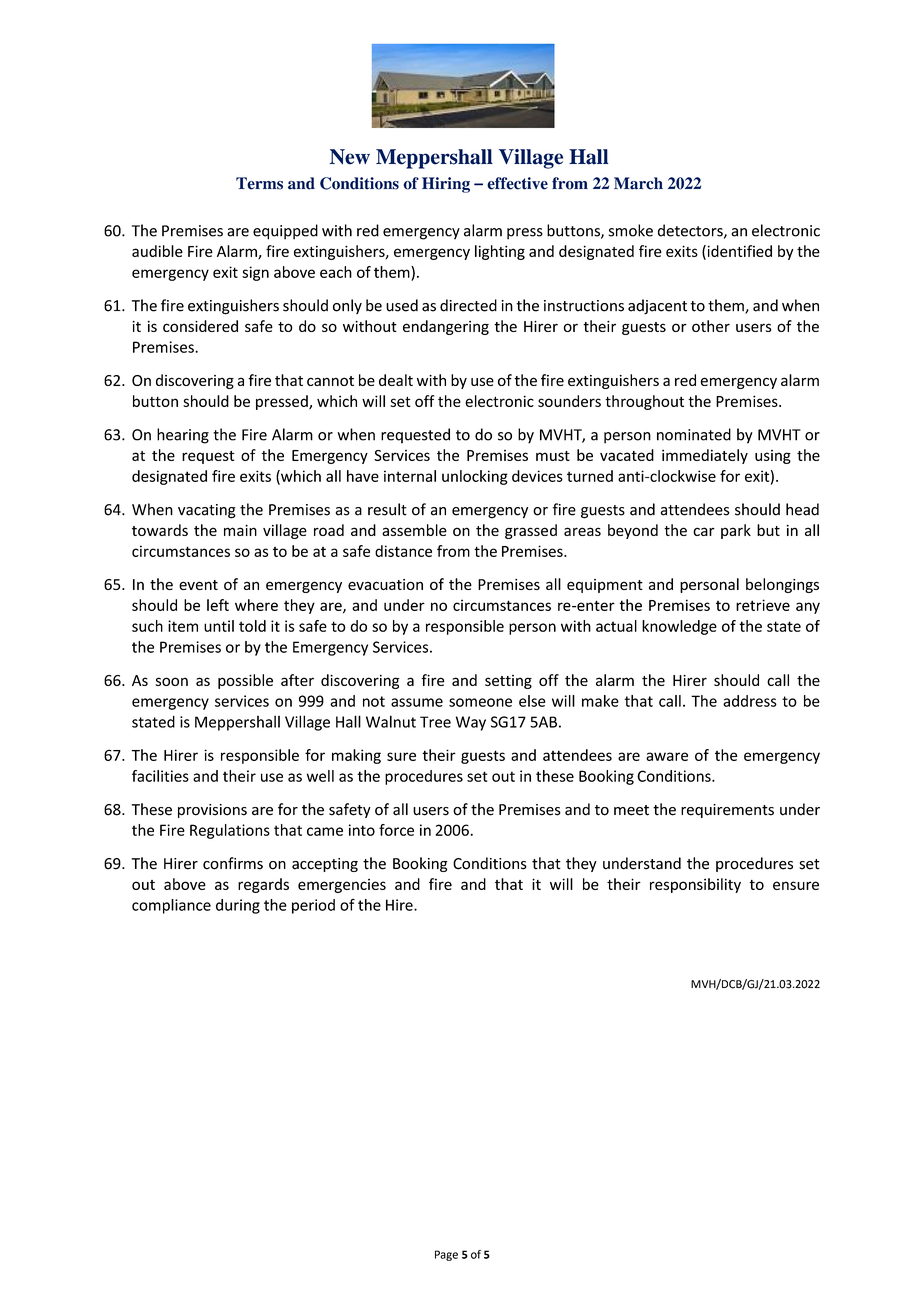 The height and width of the screenshot is (1307, 924). I want to click on March, so click(638, 183).
